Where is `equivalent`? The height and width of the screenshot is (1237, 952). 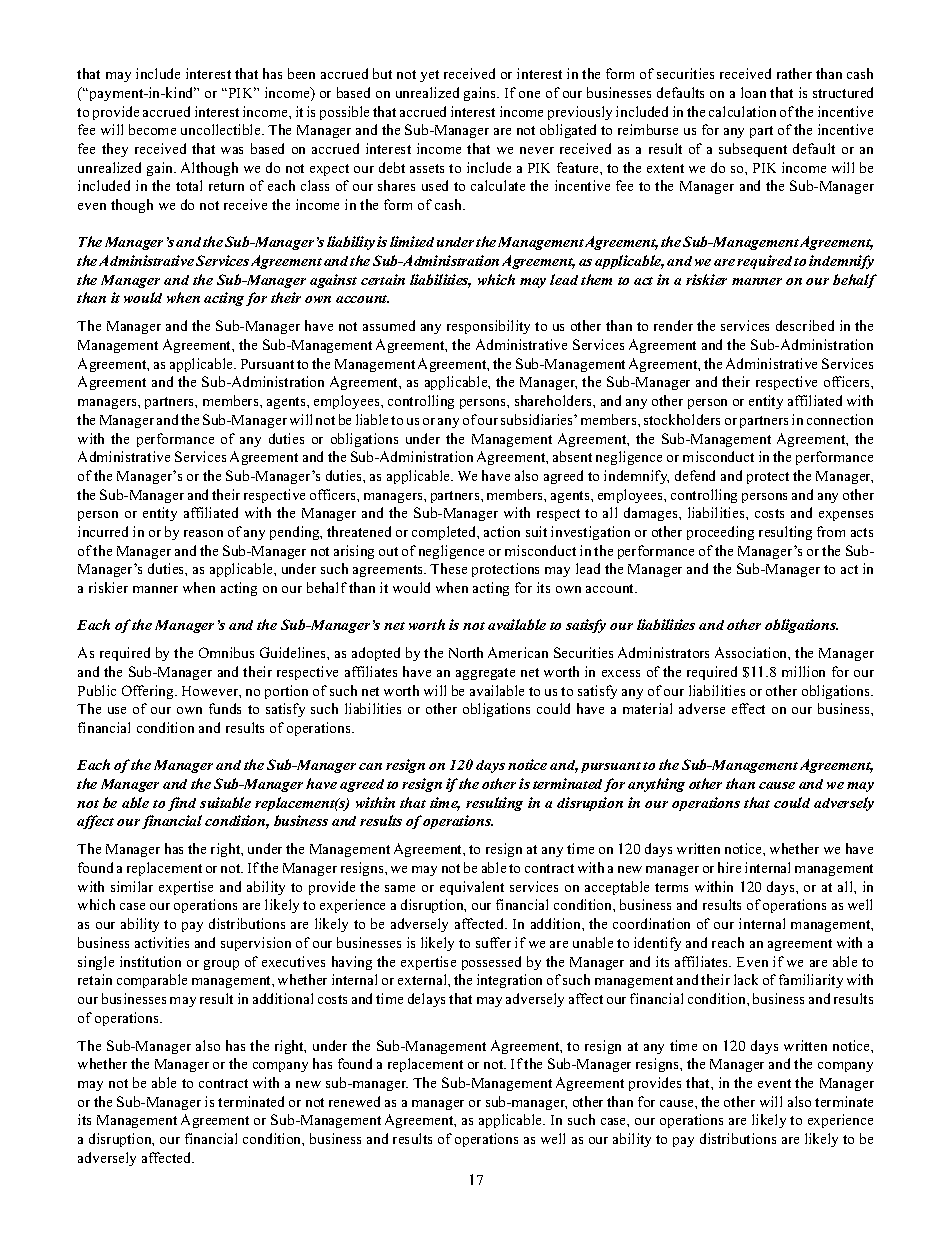 equivalent is located at coordinates (472, 888).
